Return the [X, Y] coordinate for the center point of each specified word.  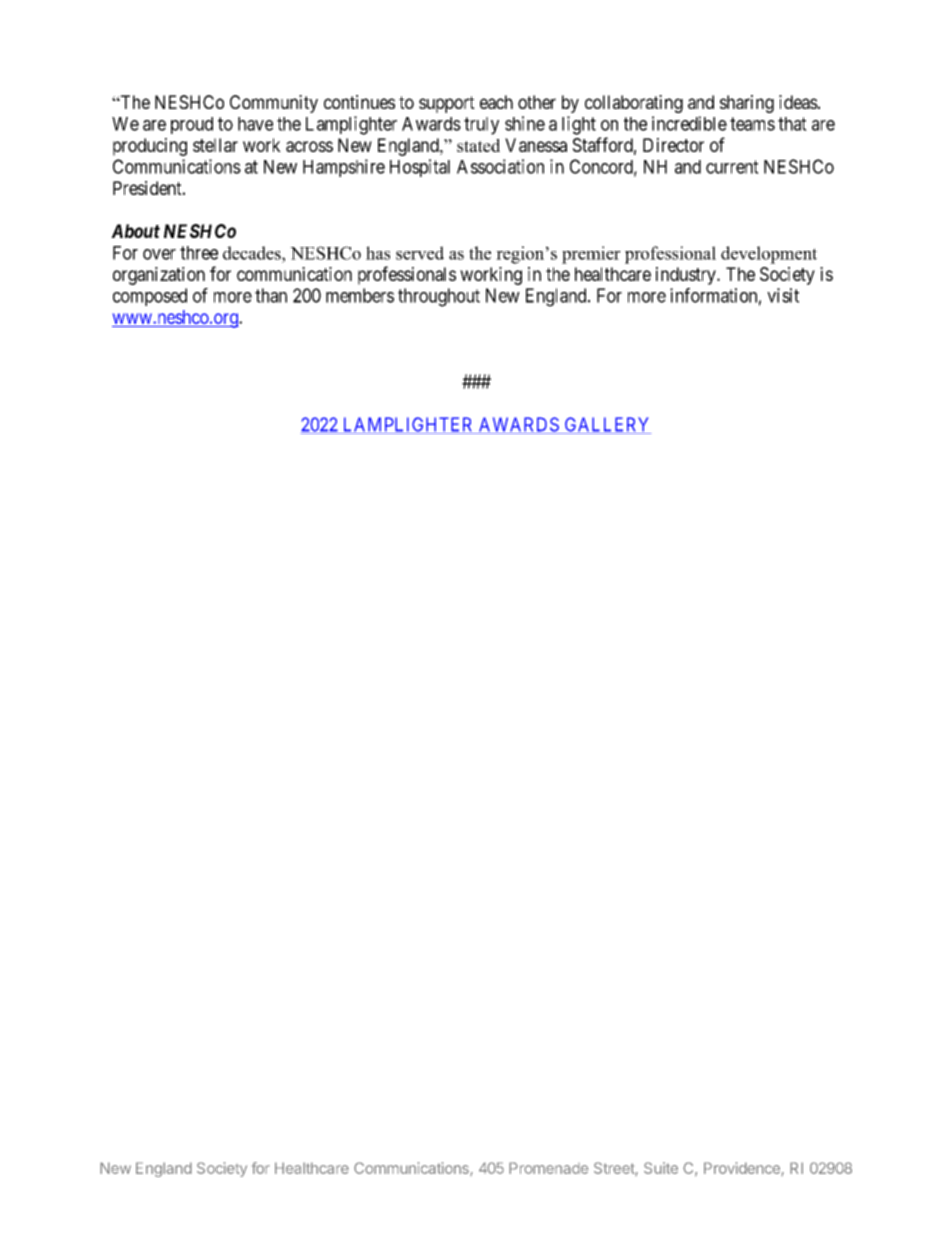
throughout [439, 297]
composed [150, 297]
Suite [661, 1168]
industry [687, 276]
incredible [689, 123]
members [360, 295]
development [769, 255]
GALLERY [606, 425]
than [271, 295]
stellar [215, 145]
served [420, 253]
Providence [743, 1169]
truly [481, 126]
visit [783, 295]
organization [159, 276]
